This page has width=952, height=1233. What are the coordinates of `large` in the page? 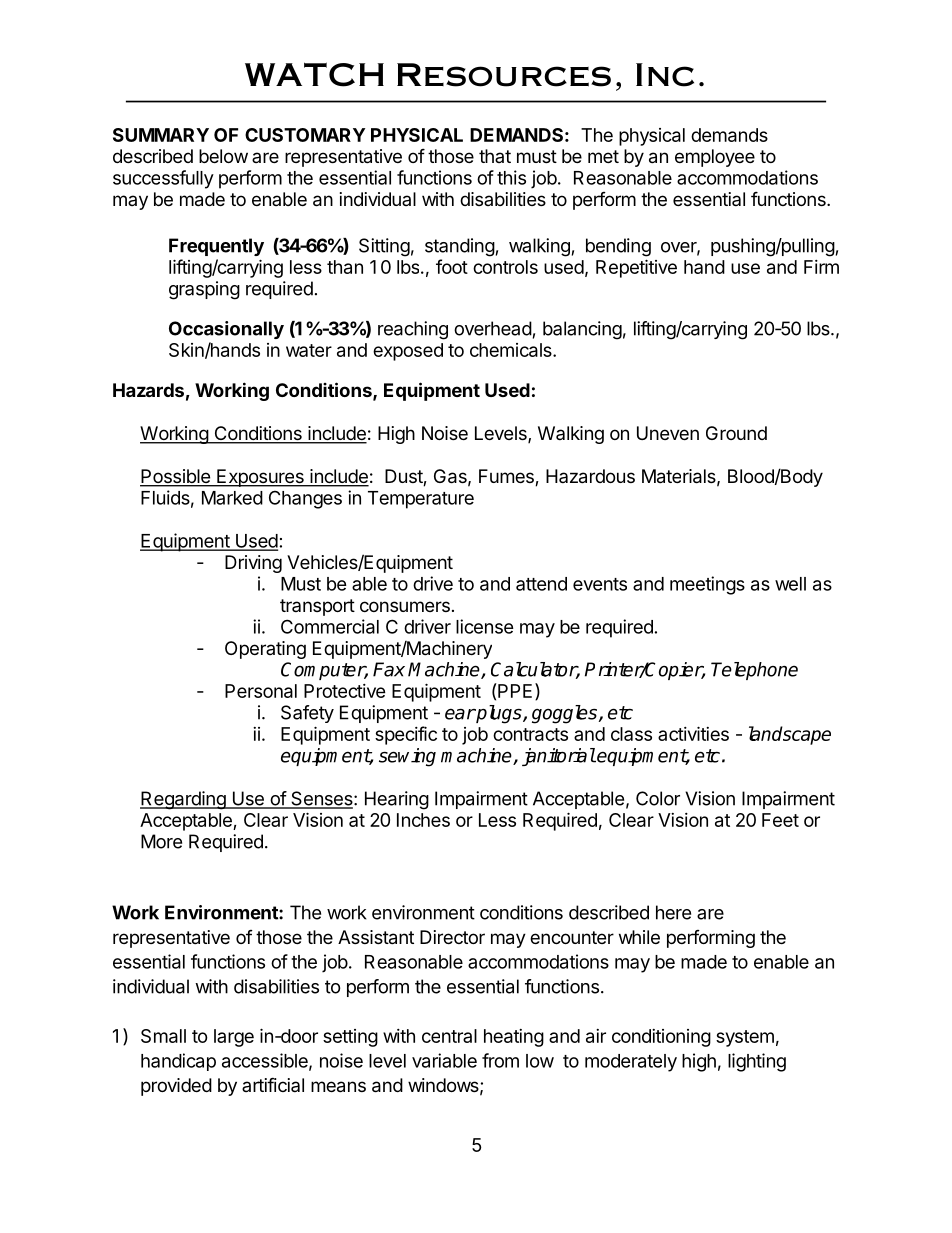 It's located at (234, 1038).
